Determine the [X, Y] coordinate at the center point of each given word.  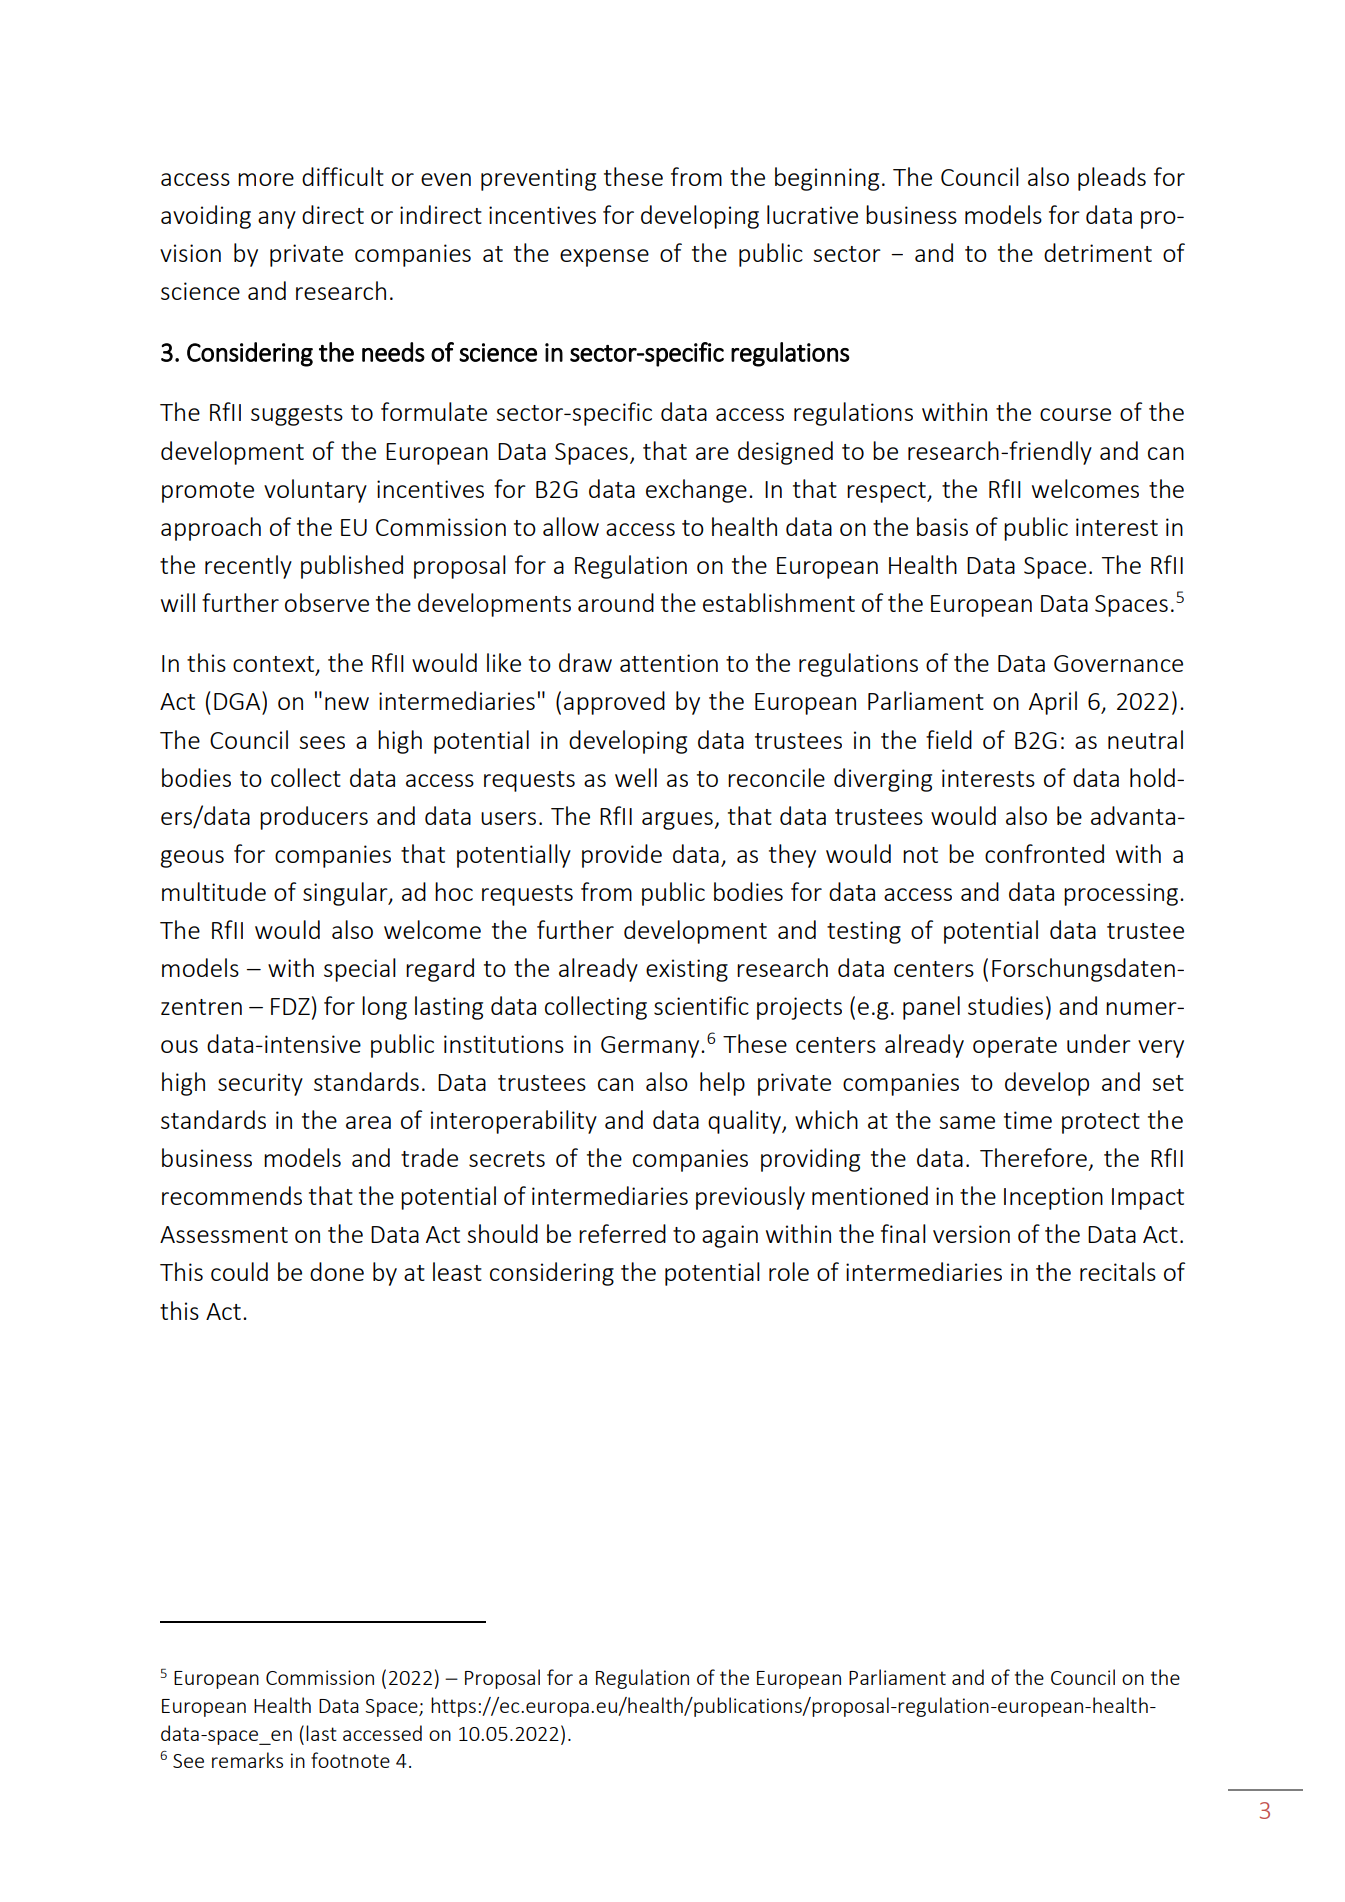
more [266, 179]
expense [604, 258]
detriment [1098, 252]
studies [1005, 1005]
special [360, 970]
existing [687, 970]
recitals [1118, 1271]
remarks [247, 1760]
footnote [350, 1760]
